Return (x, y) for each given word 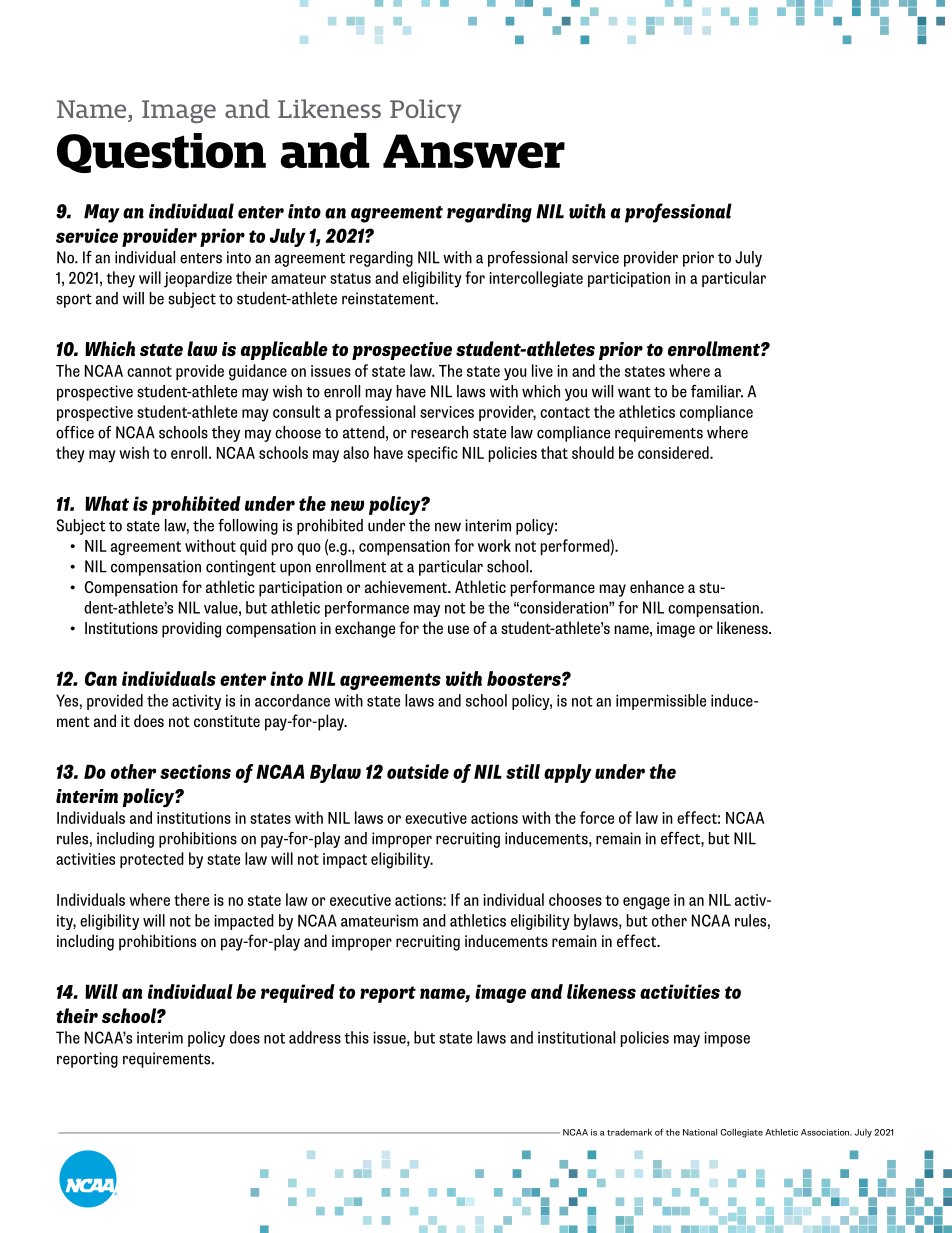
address (315, 1037)
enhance (657, 586)
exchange (365, 629)
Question (161, 153)
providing (191, 629)
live (542, 370)
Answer (474, 151)
